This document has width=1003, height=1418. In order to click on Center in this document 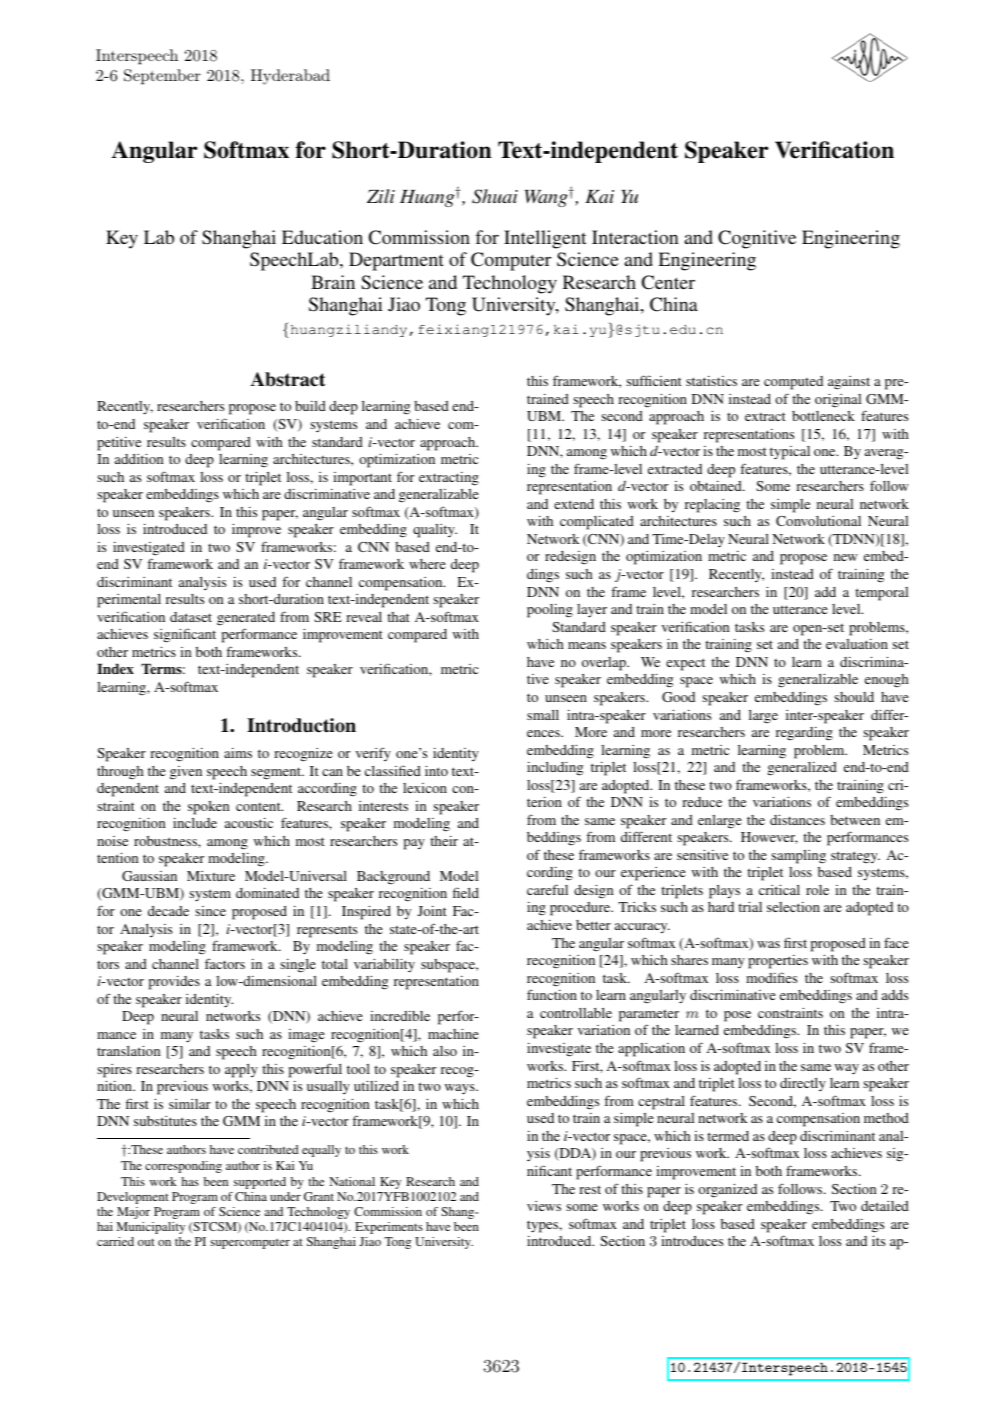, I will do `click(668, 282)`.
